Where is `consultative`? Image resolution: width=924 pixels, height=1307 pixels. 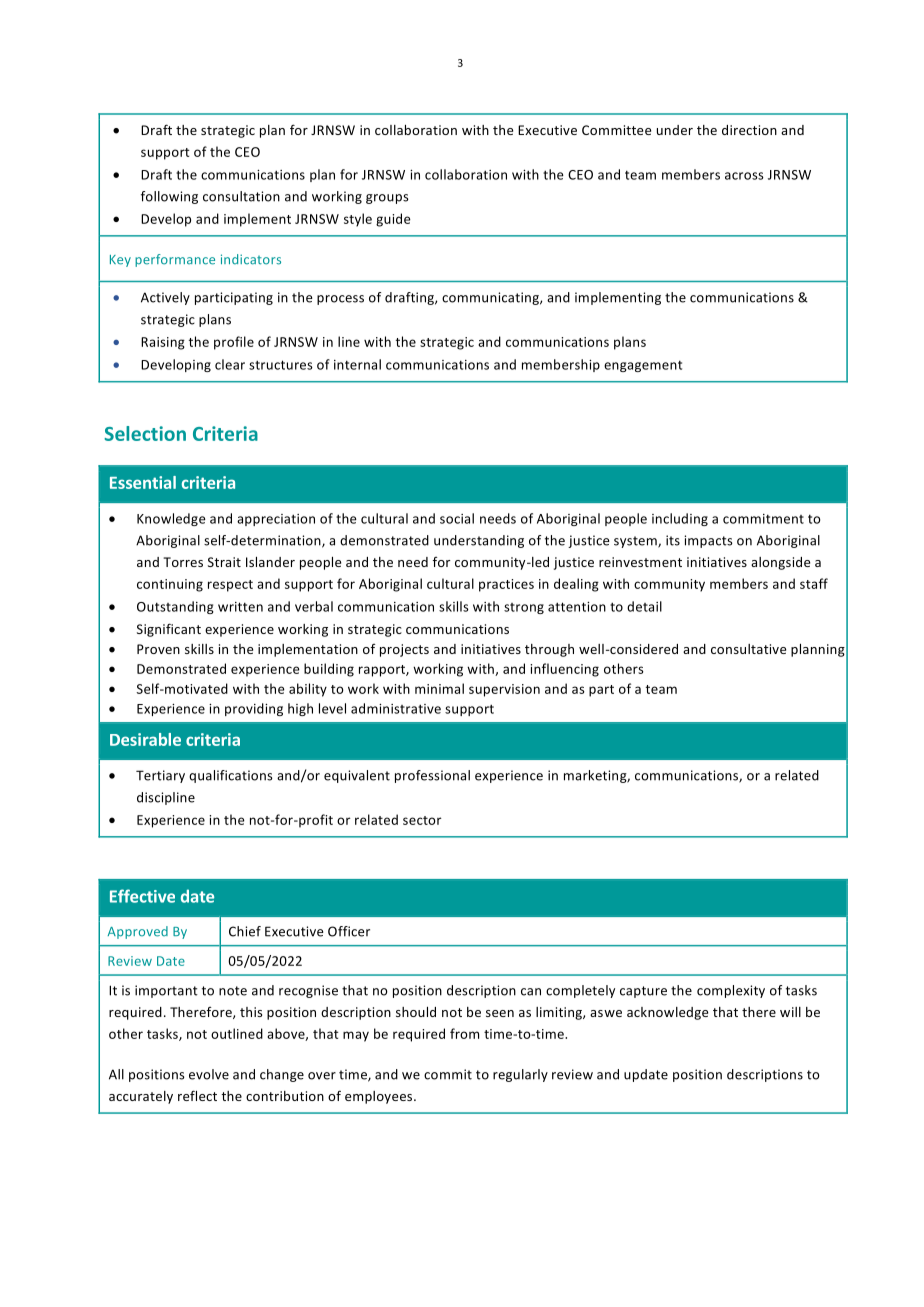
consultative is located at coordinates (748, 649).
